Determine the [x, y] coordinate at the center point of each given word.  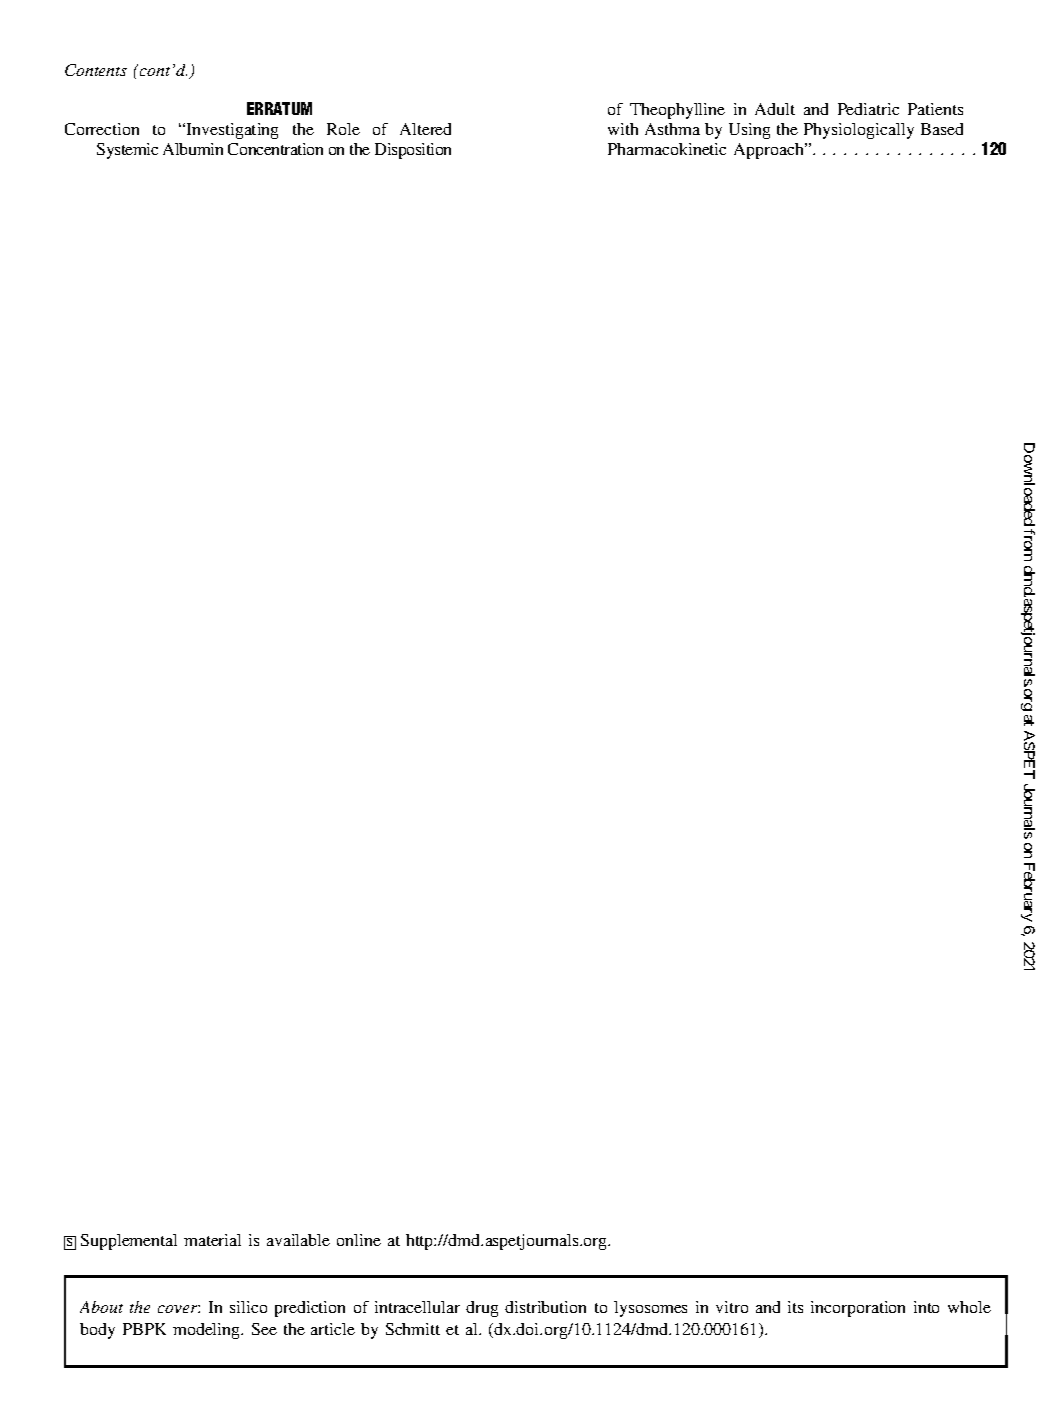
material [212, 1240]
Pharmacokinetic [667, 149]
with [623, 129]
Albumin [193, 149]
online [359, 1240]
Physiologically [859, 131]
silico [248, 1307]
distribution [545, 1307]
